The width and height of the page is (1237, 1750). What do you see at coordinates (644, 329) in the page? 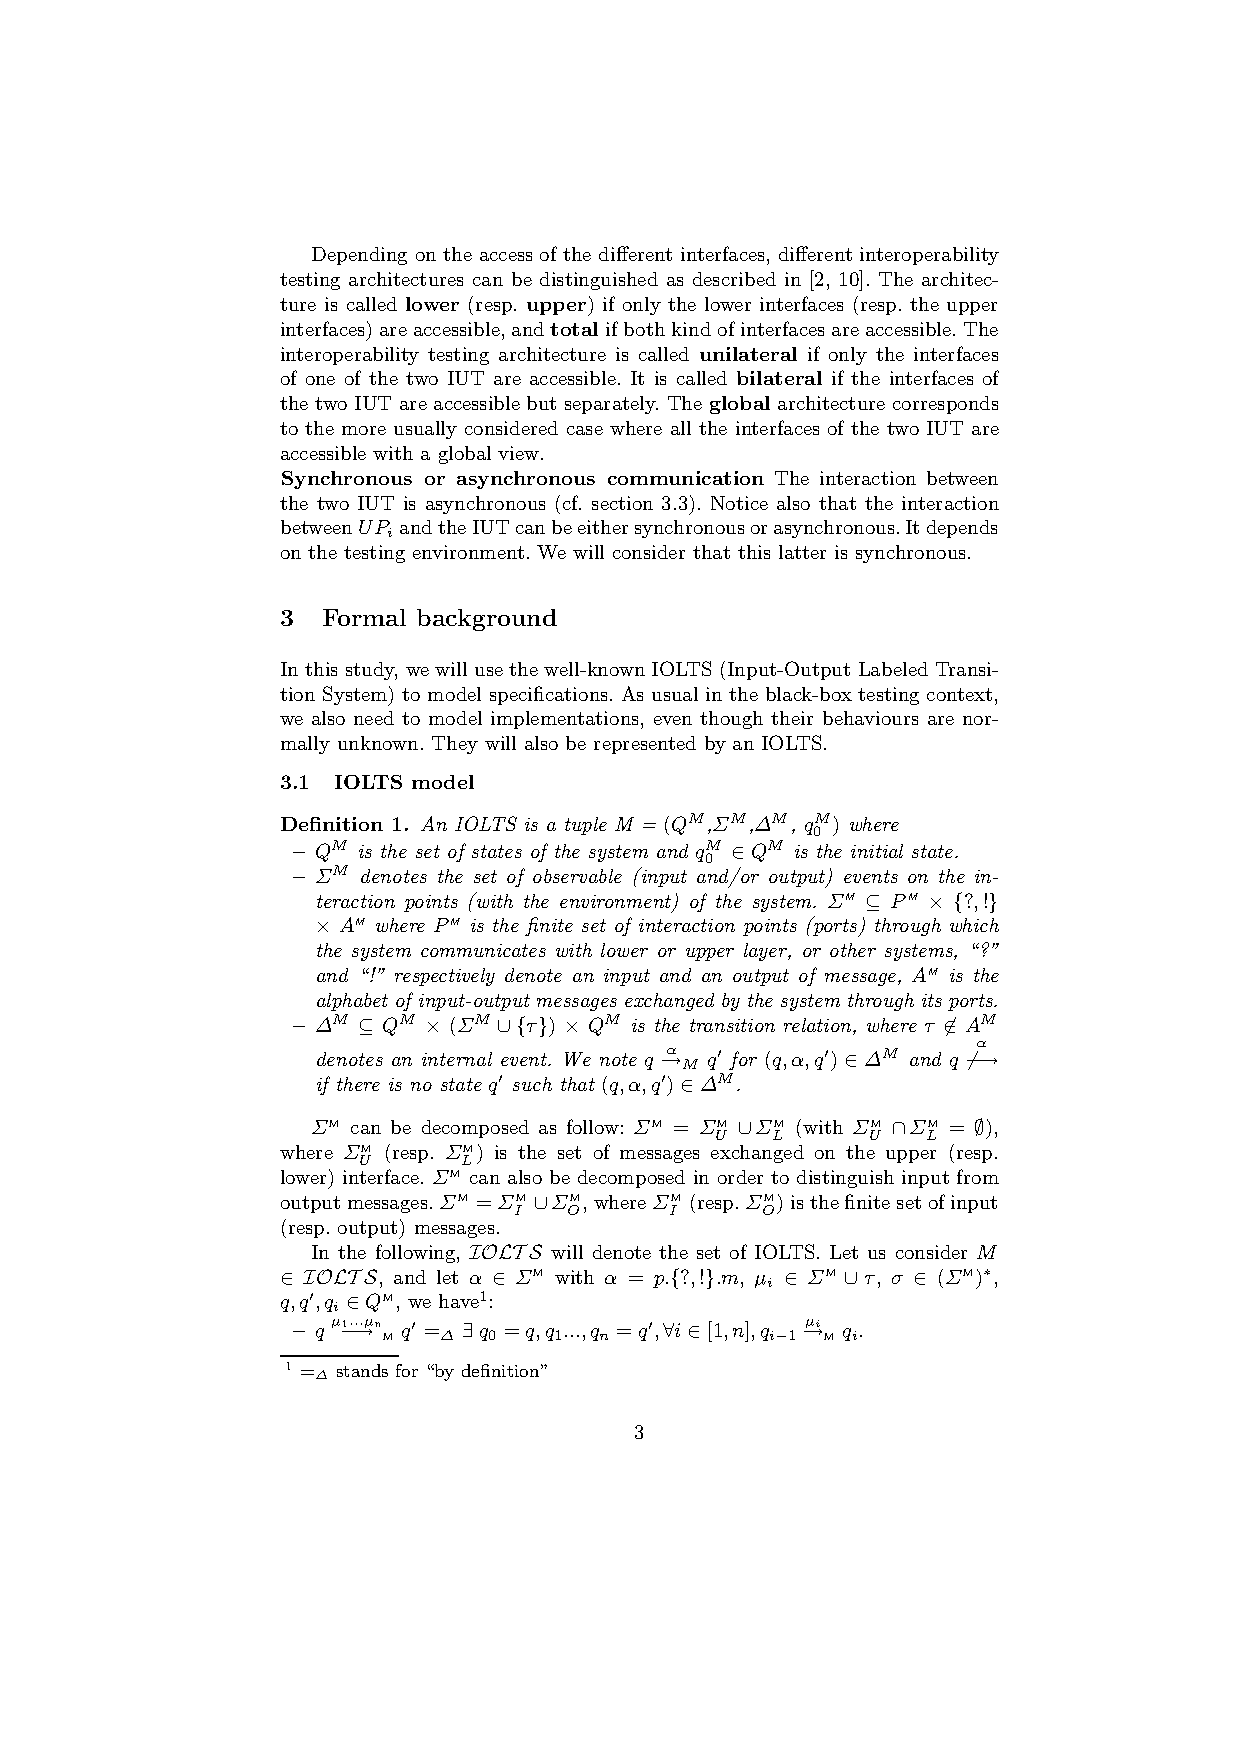
I see `both` at bounding box center [644, 329].
